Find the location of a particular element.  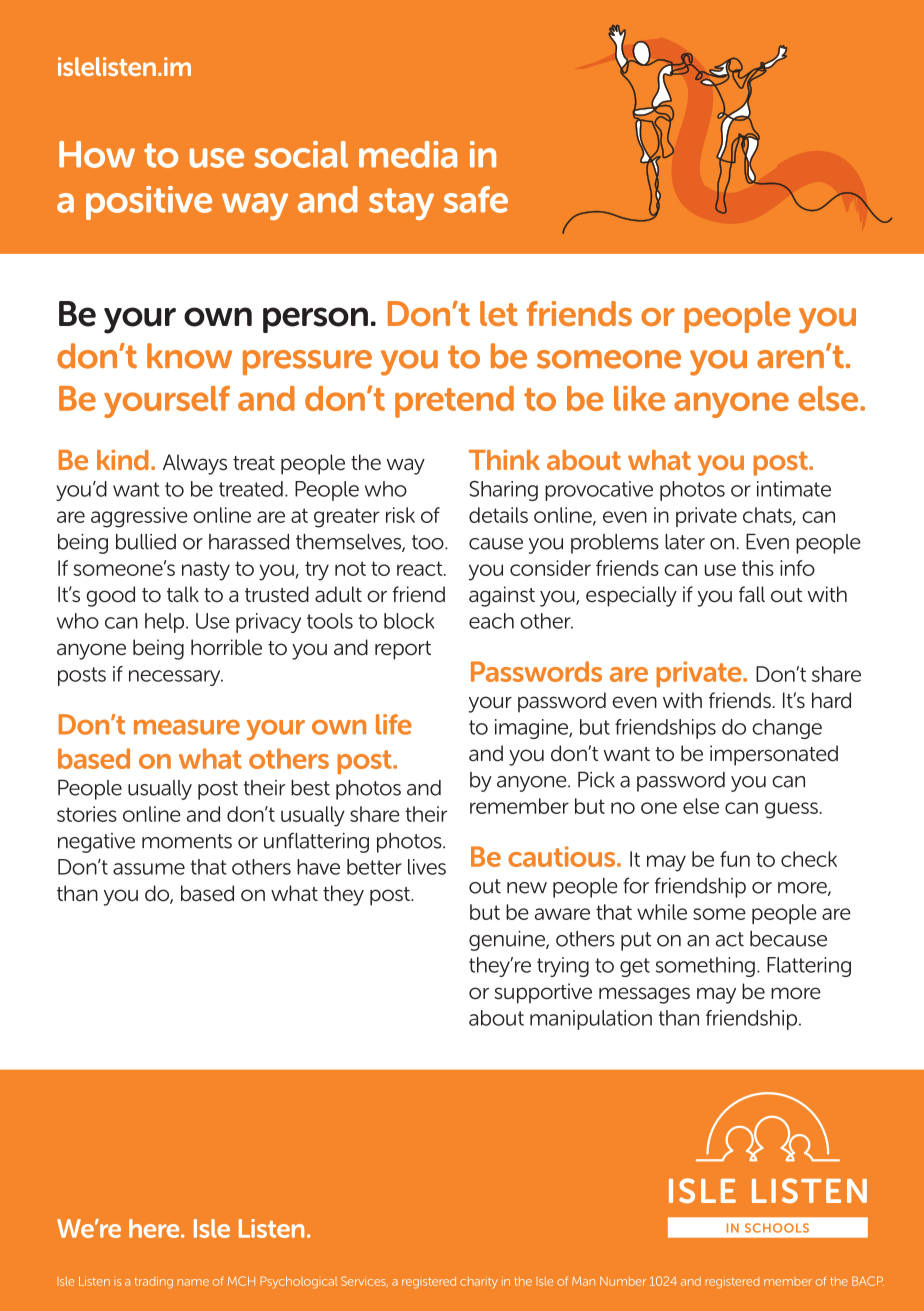

name is located at coordinates (193, 1282).
